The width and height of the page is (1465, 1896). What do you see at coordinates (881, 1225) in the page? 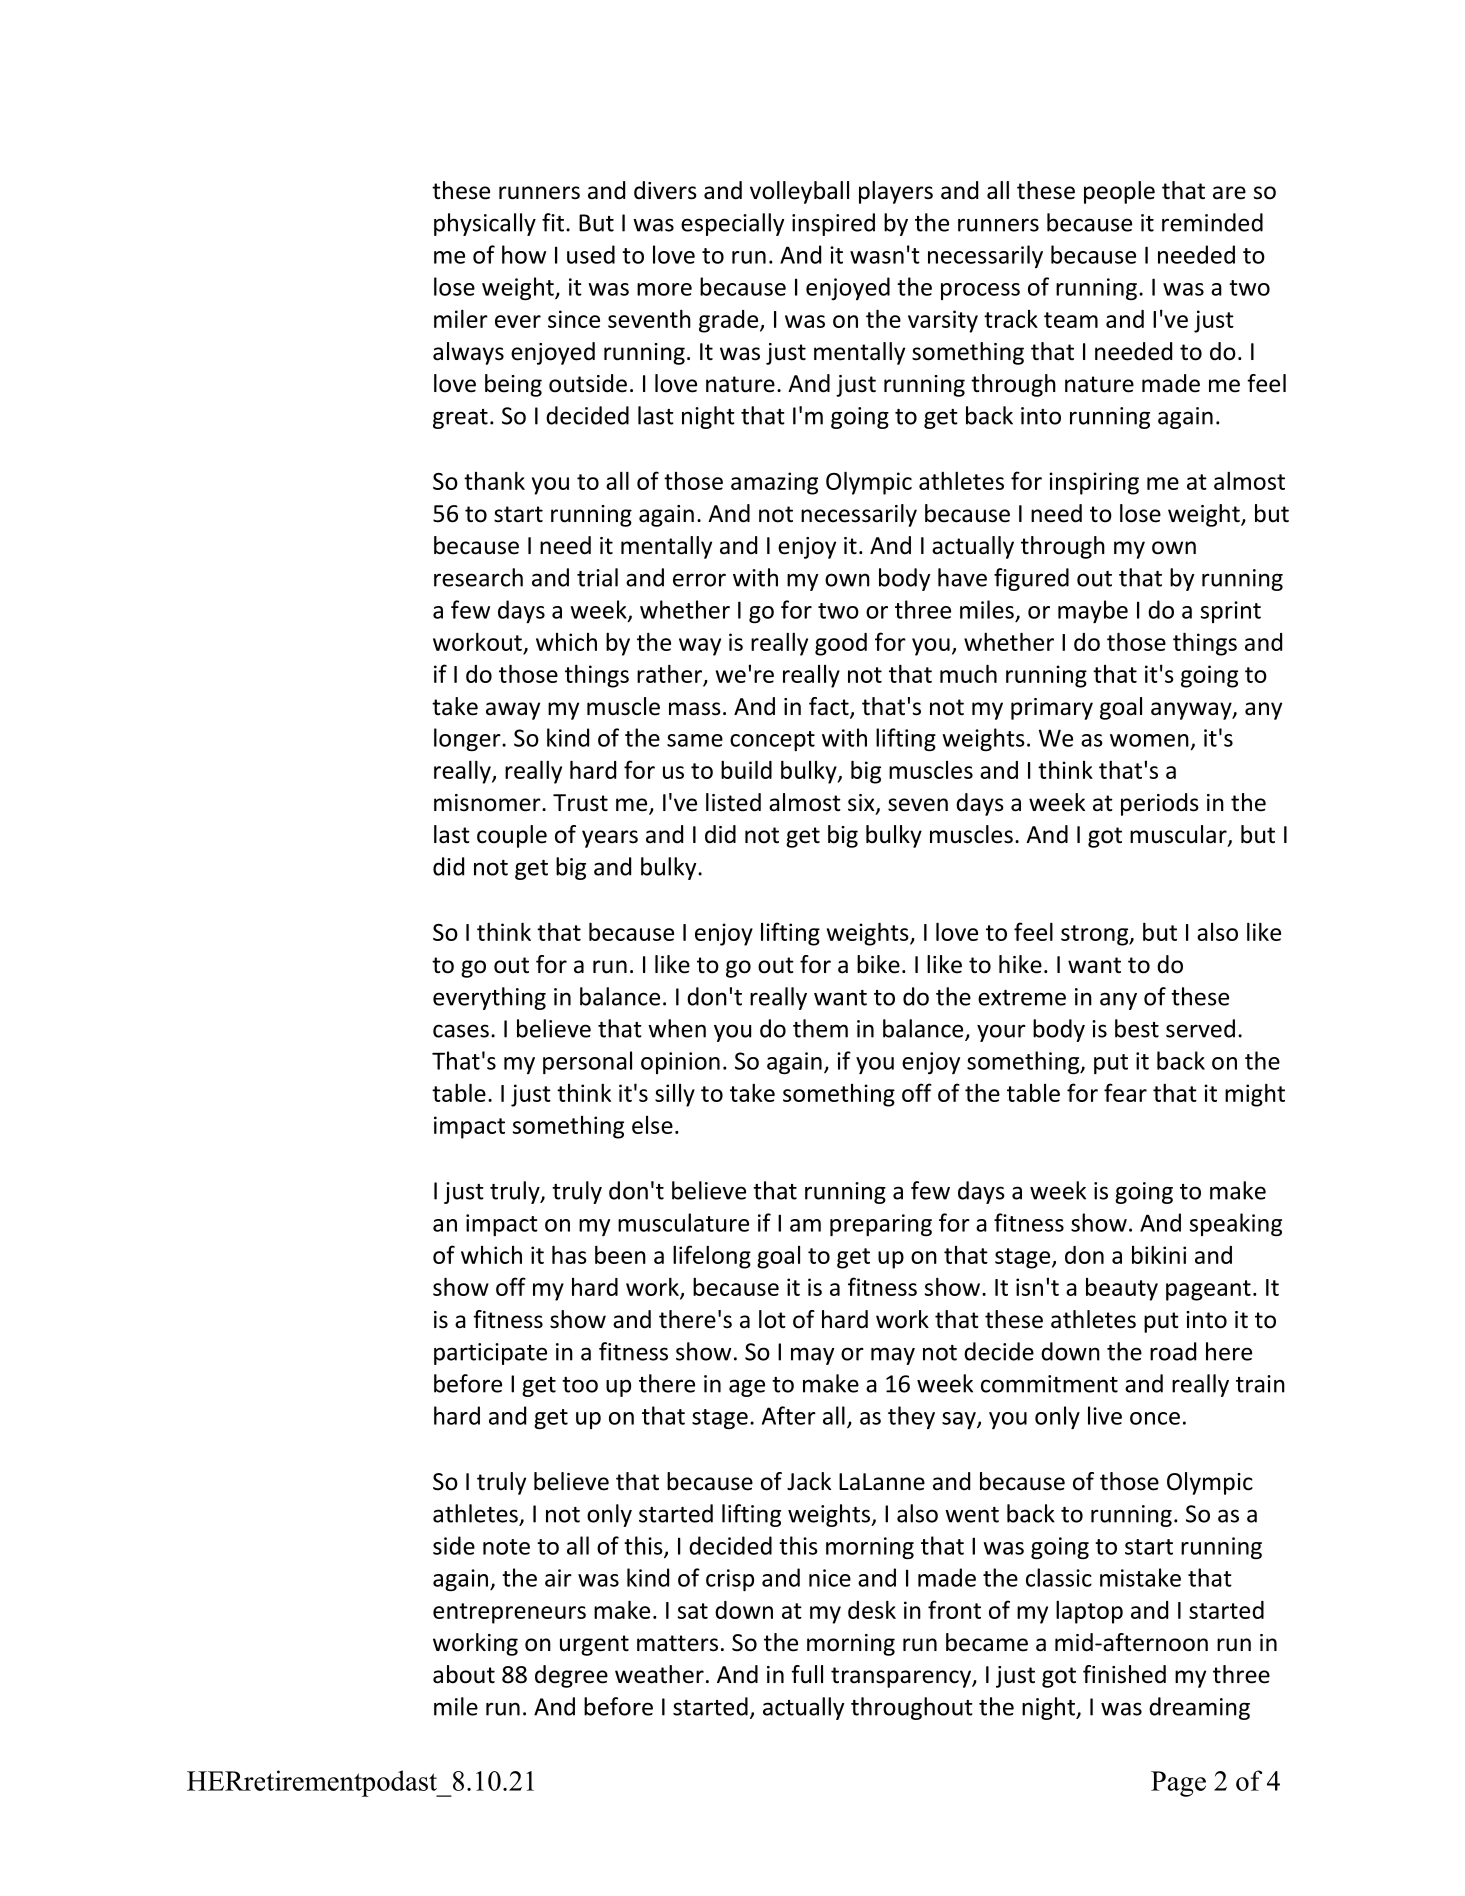
I see `preparing` at bounding box center [881, 1225].
